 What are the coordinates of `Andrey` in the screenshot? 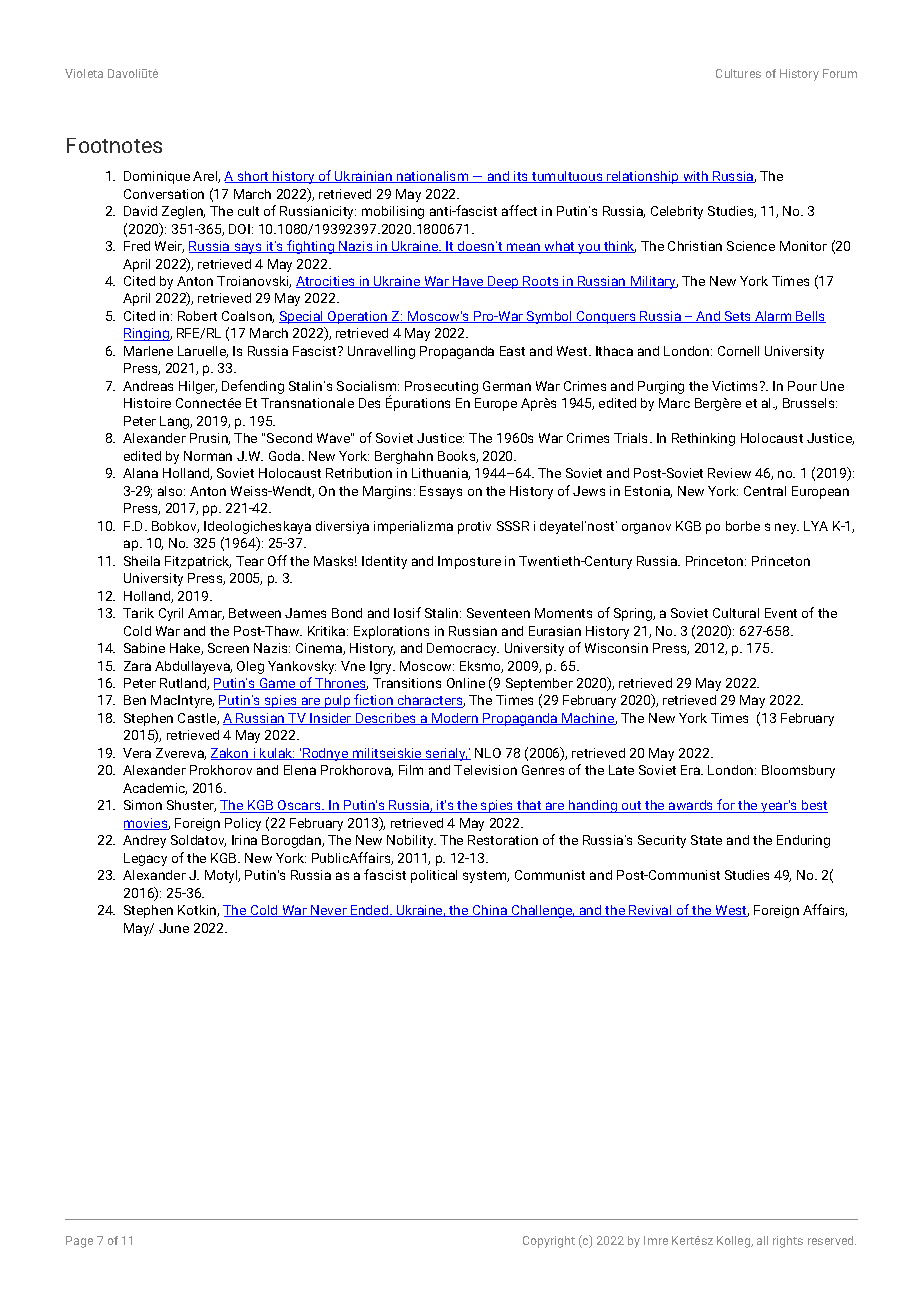 It's located at (144, 841).
